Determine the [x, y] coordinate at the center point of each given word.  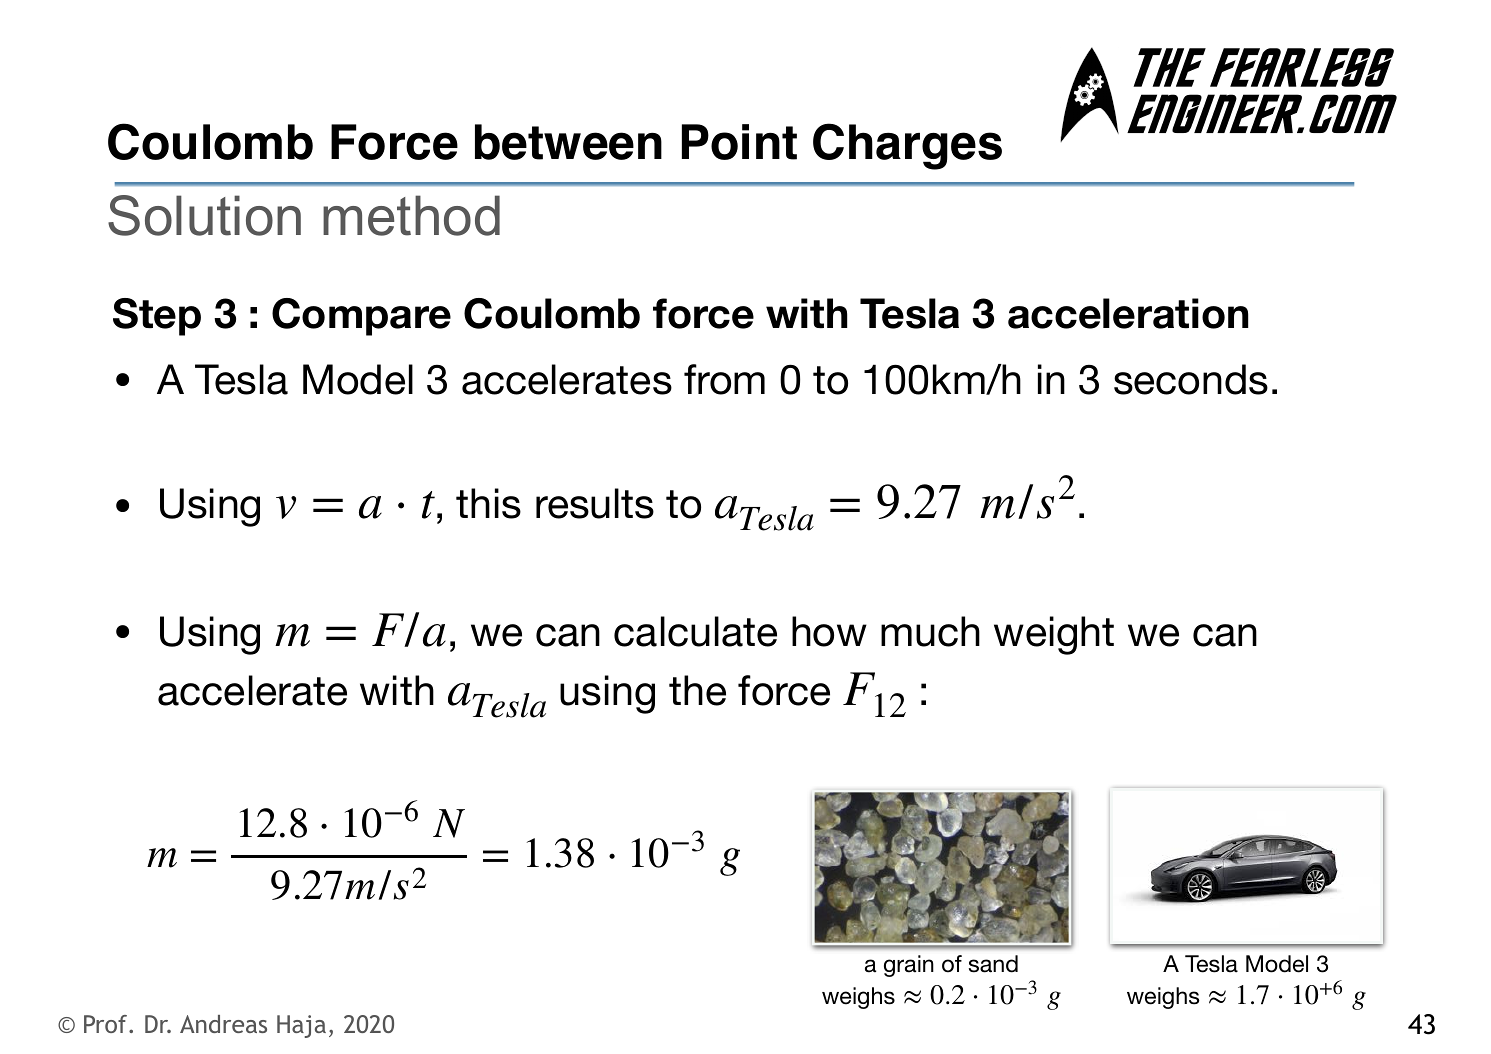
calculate [695, 631]
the [697, 690]
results [595, 503]
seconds [1191, 379]
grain [909, 966]
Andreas [223, 1024]
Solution [204, 215]
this [488, 503]
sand [993, 964]
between [568, 142]
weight [1054, 635]
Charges [907, 146]
